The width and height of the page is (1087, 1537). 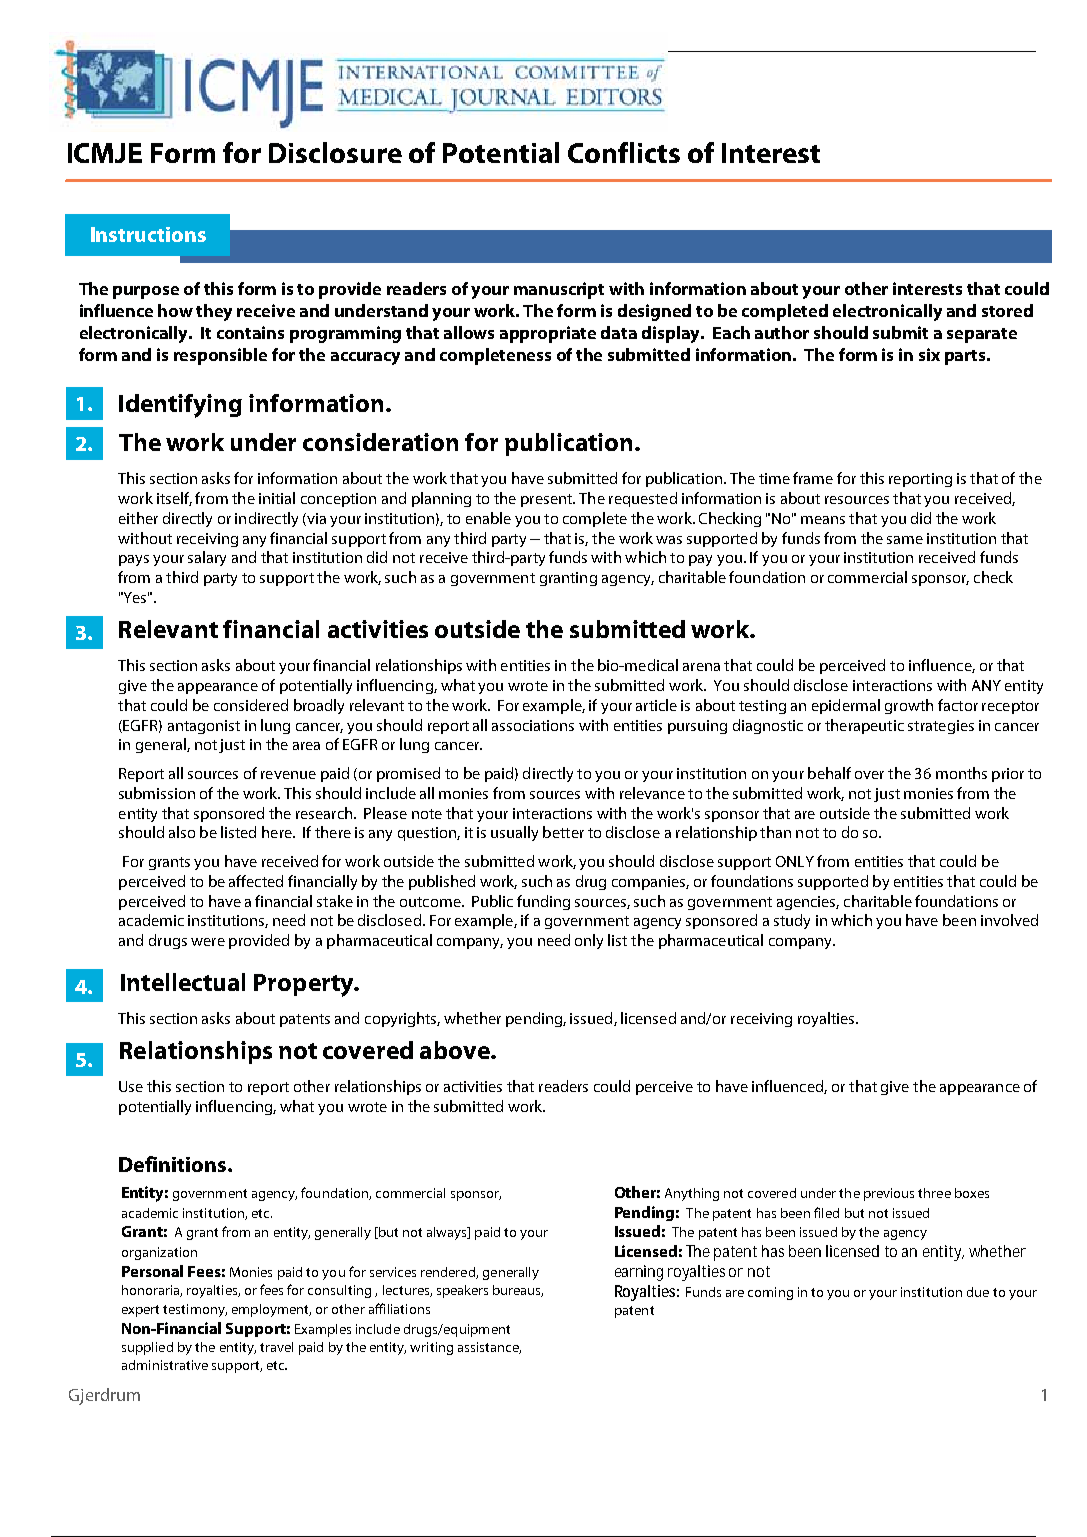 I want to click on frame, so click(x=813, y=478).
